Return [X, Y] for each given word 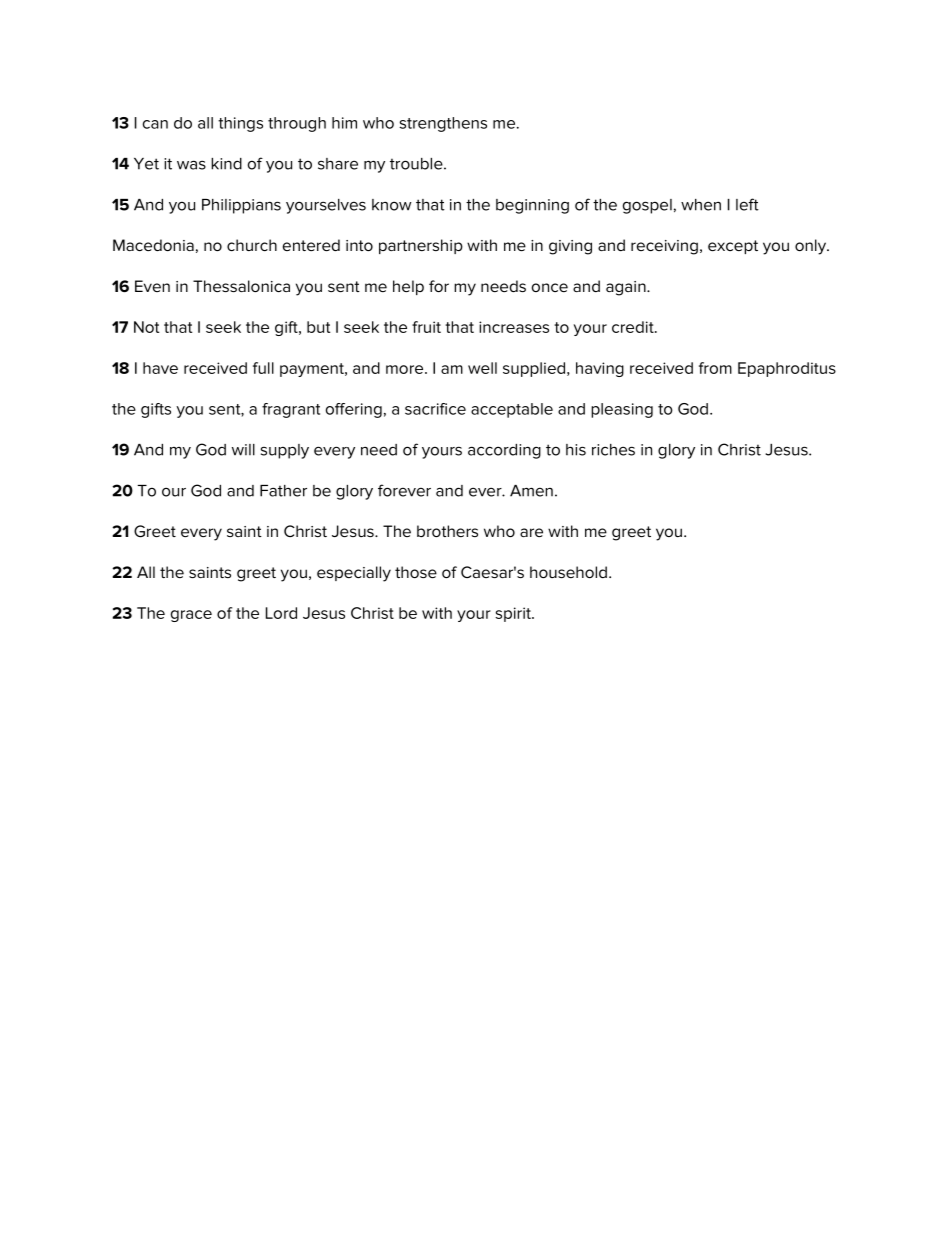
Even [152, 286]
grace [191, 616]
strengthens [443, 124]
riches [613, 450]
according [504, 451]
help [408, 287]
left [747, 204]
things [240, 124]
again [627, 288]
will [243, 450]
